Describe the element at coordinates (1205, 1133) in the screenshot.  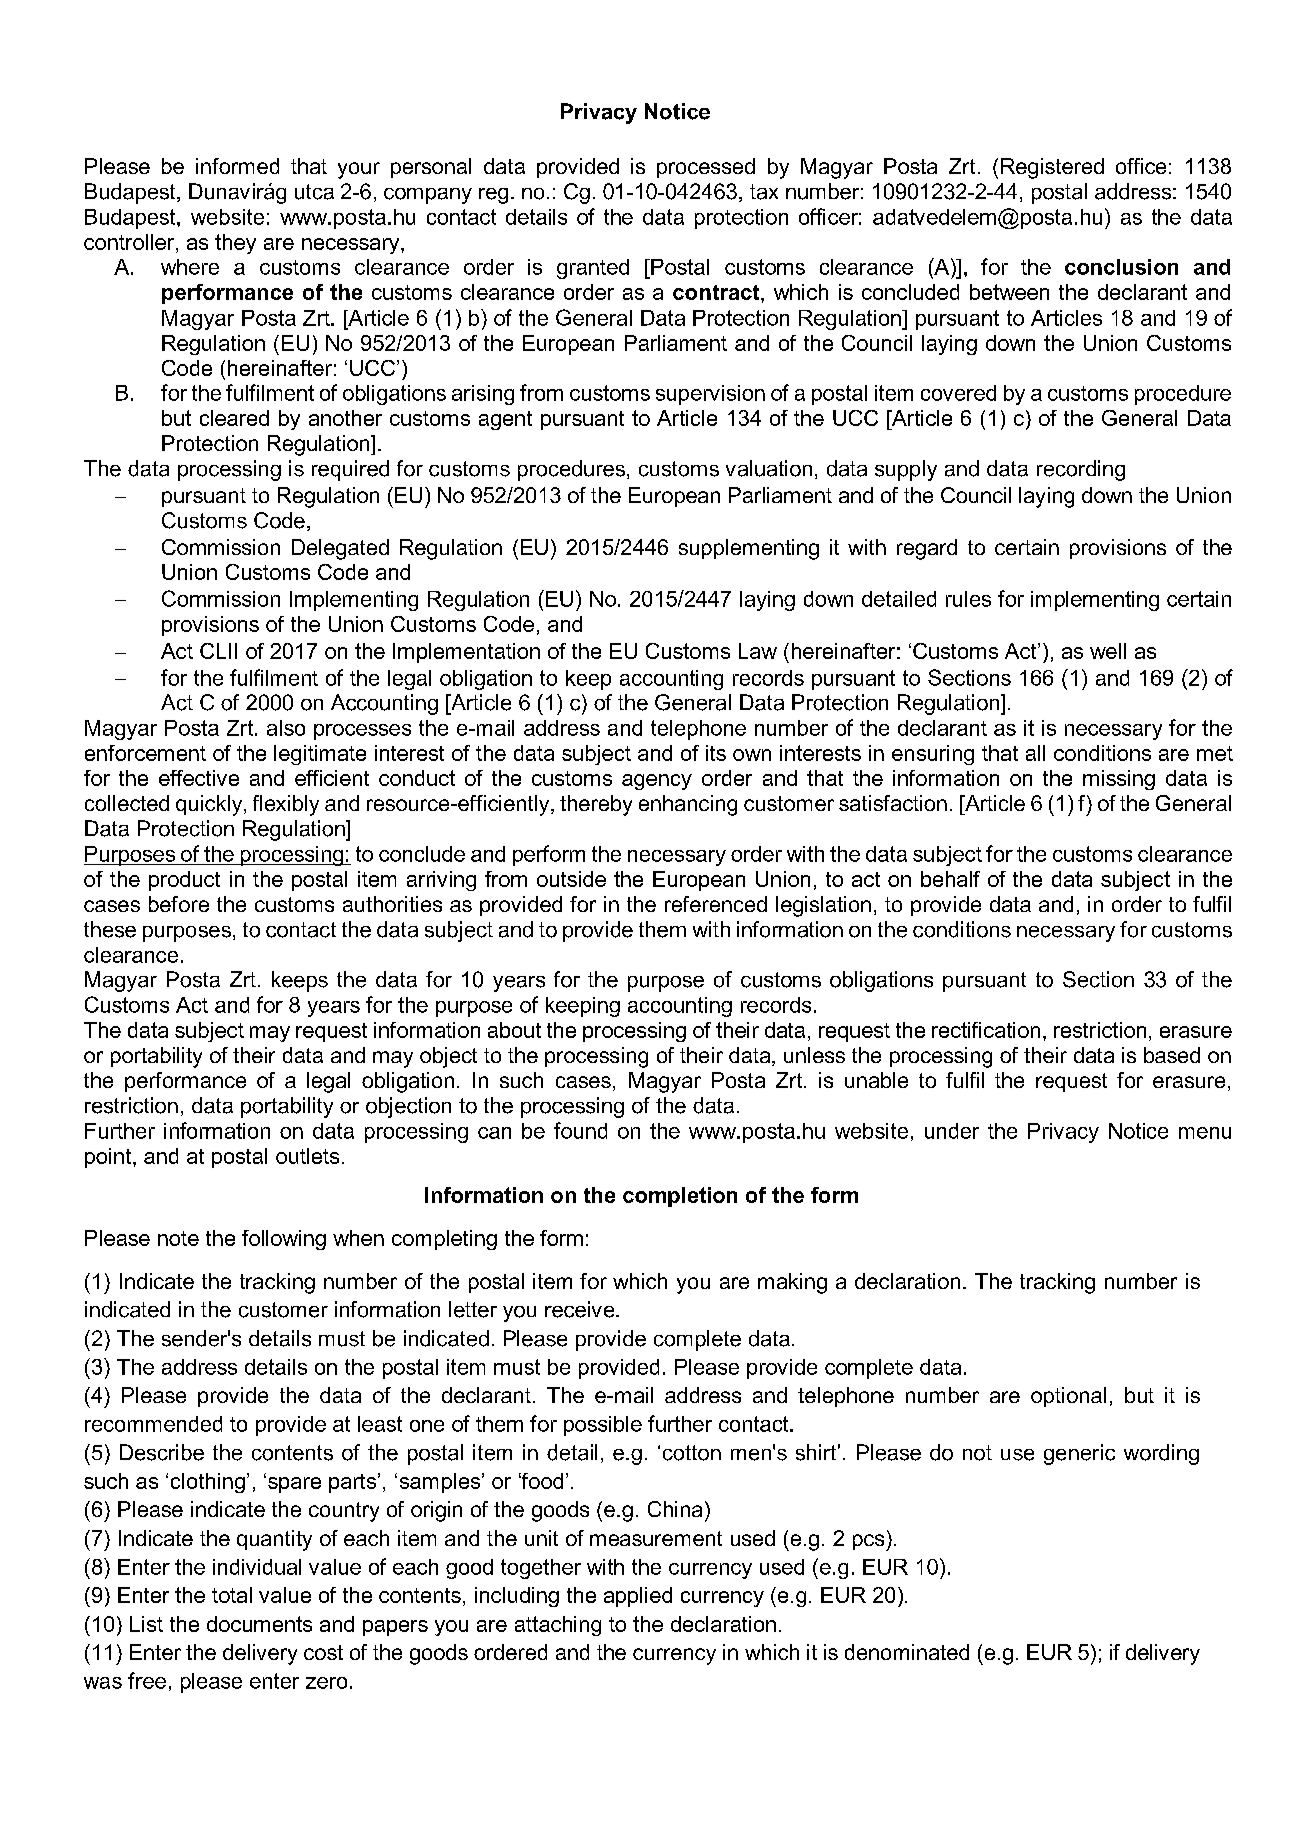
I see `menu` at that location.
